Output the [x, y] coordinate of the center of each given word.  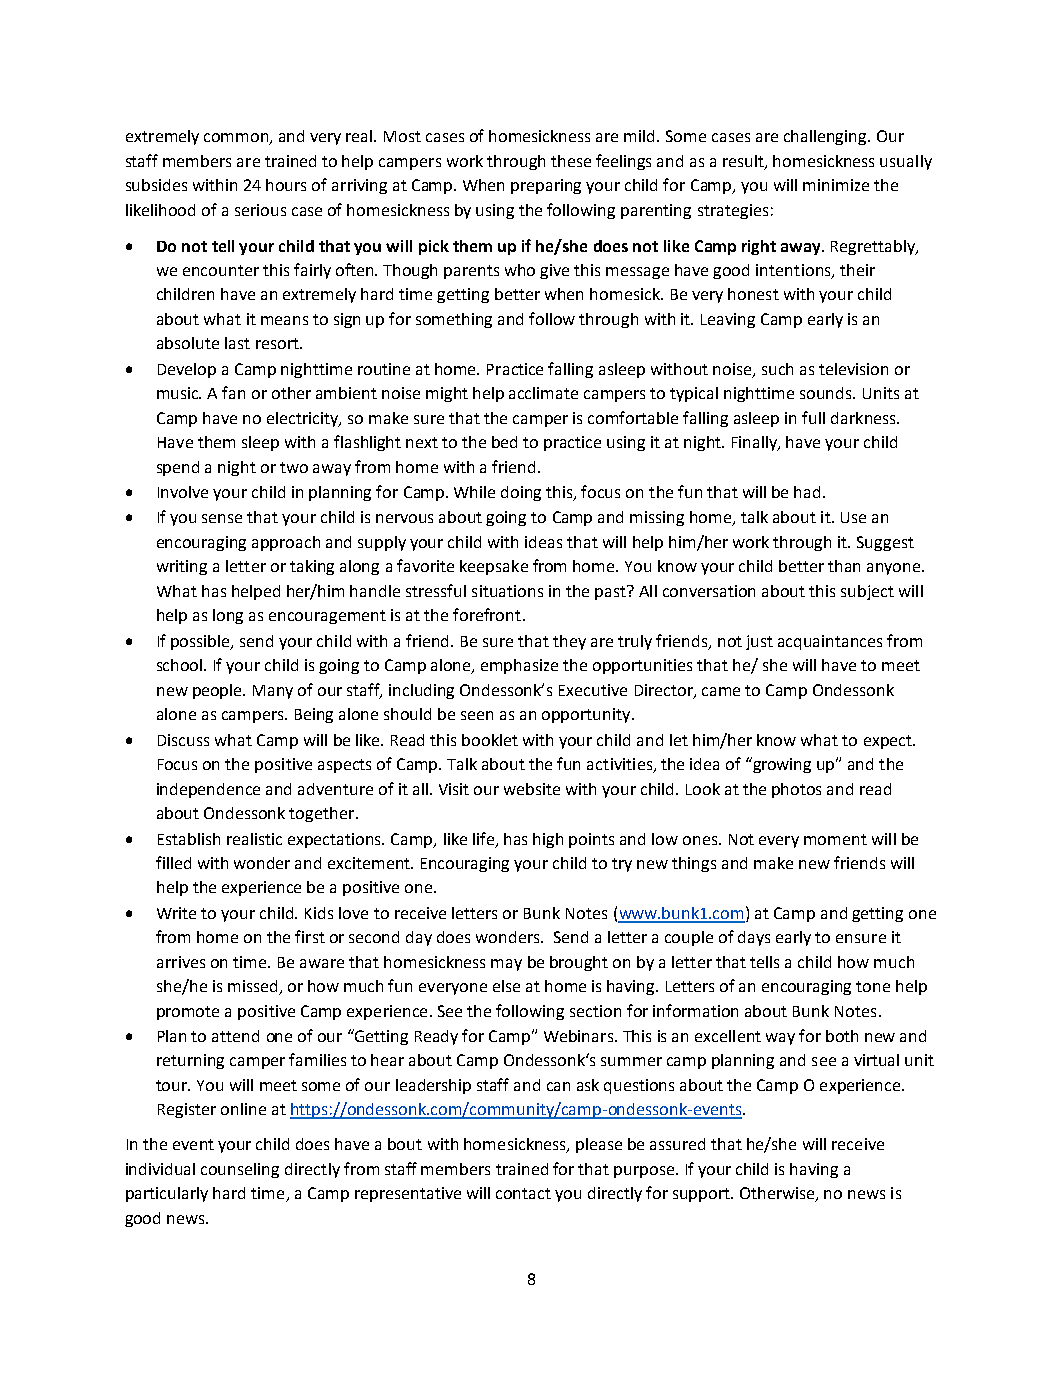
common [237, 139]
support [702, 1195]
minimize [836, 185]
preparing [546, 186]
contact [523, 1193]
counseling [240, 1170]
